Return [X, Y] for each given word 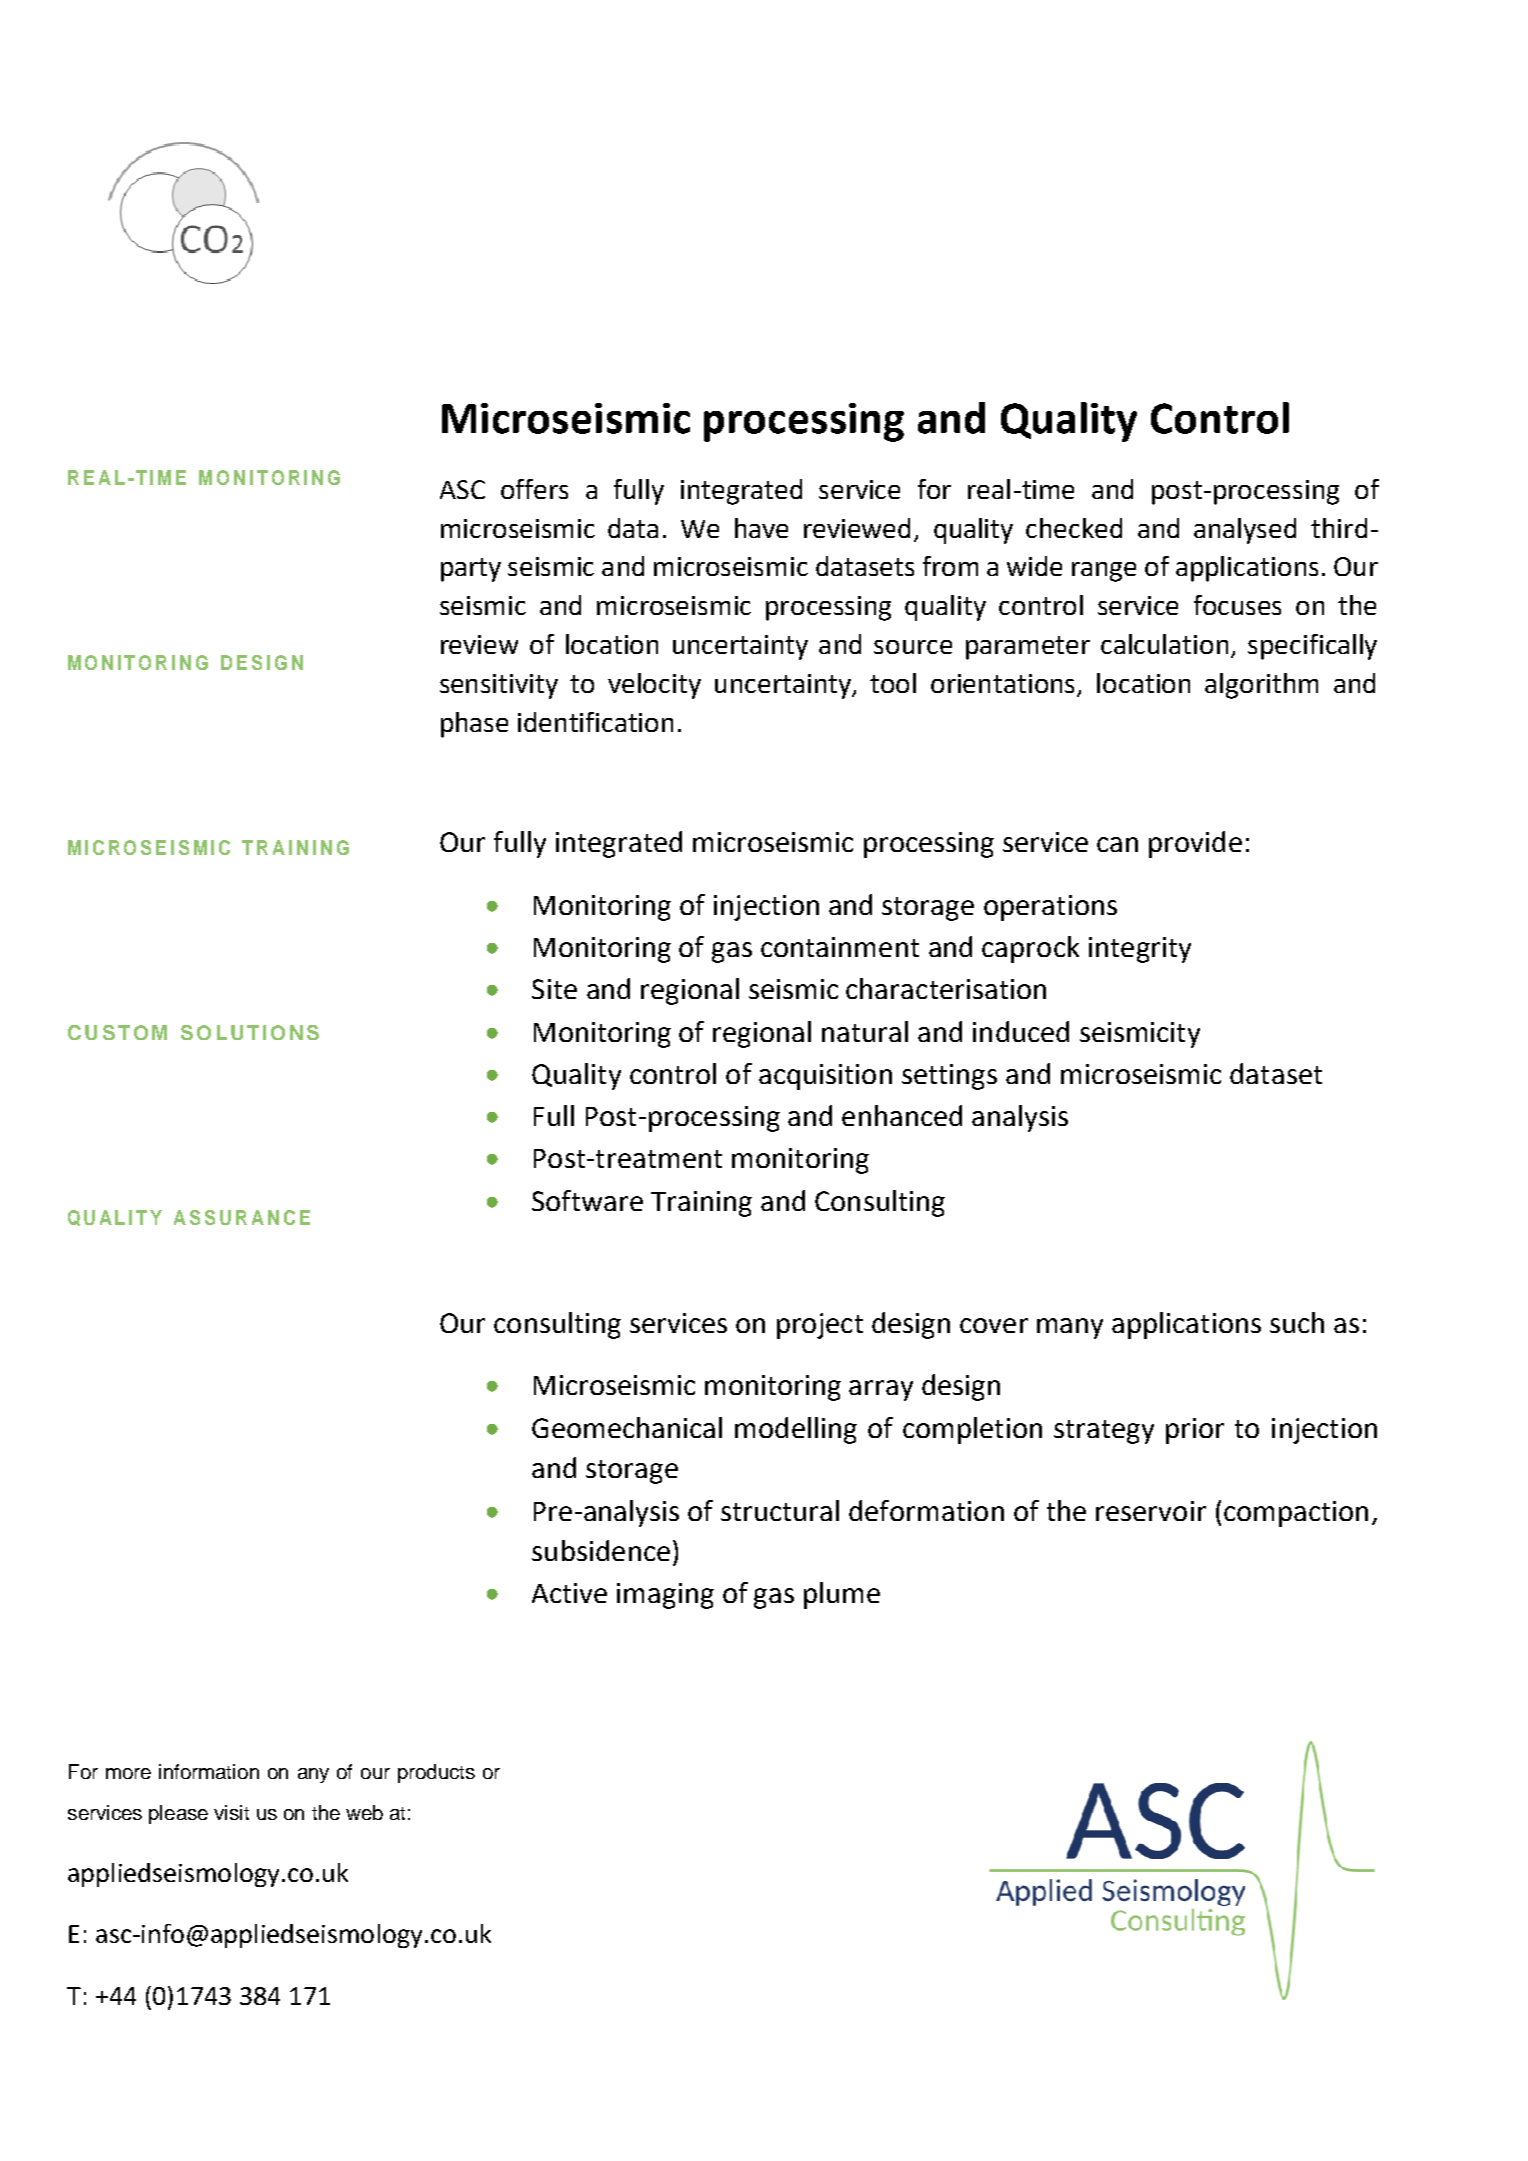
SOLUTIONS [250, 1032]
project [820, 1326]
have [761, 528]
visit [231, 1812]
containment [840, 947]
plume [842, 1595]
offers [534, 489]
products [436, 1773]
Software [587, 1200]
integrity [1140, 950]
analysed [1245, 531]
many [1070, 1328]
